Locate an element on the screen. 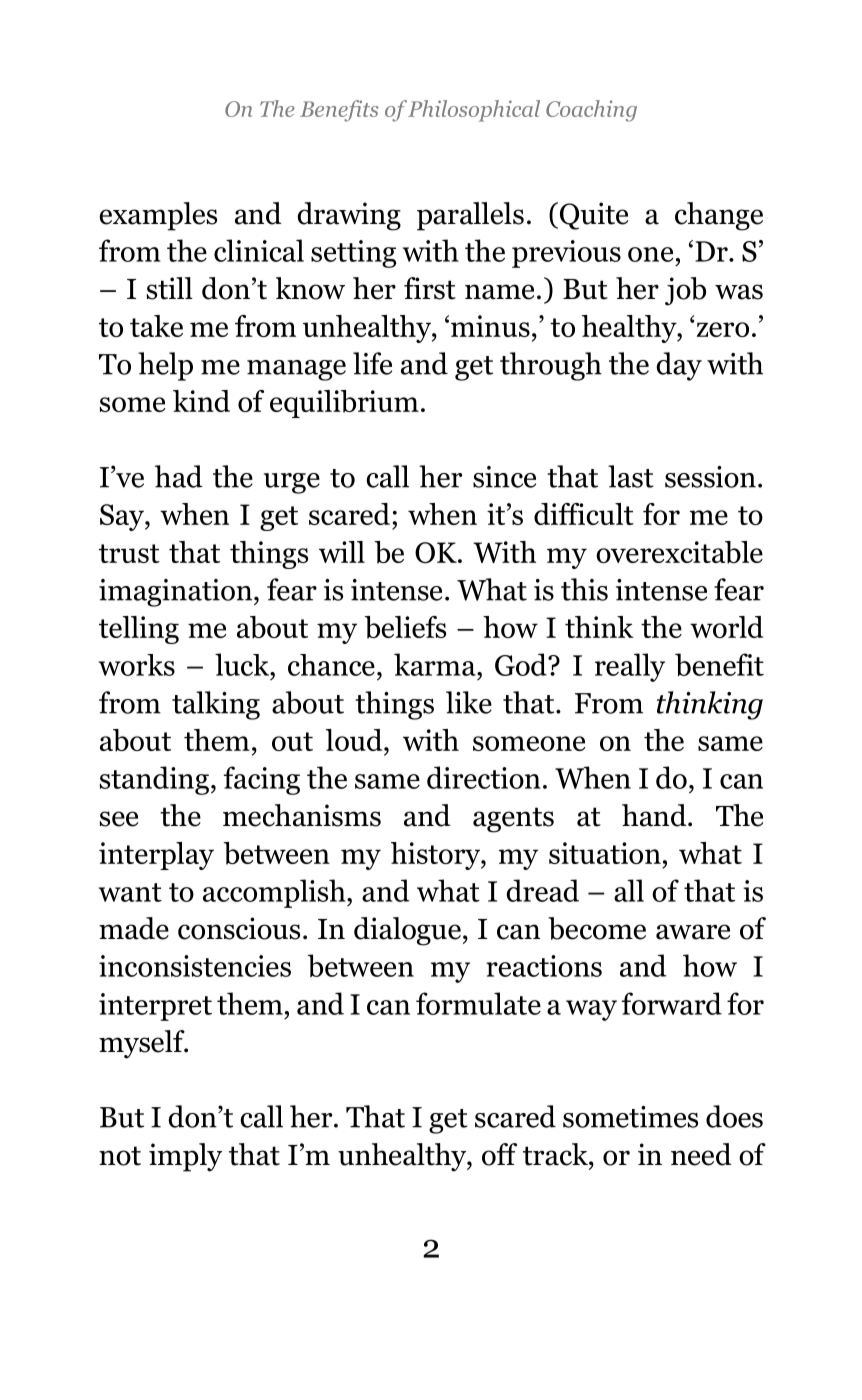 The image size is (862, 1400). standing is located at coordinates (154, 780).
